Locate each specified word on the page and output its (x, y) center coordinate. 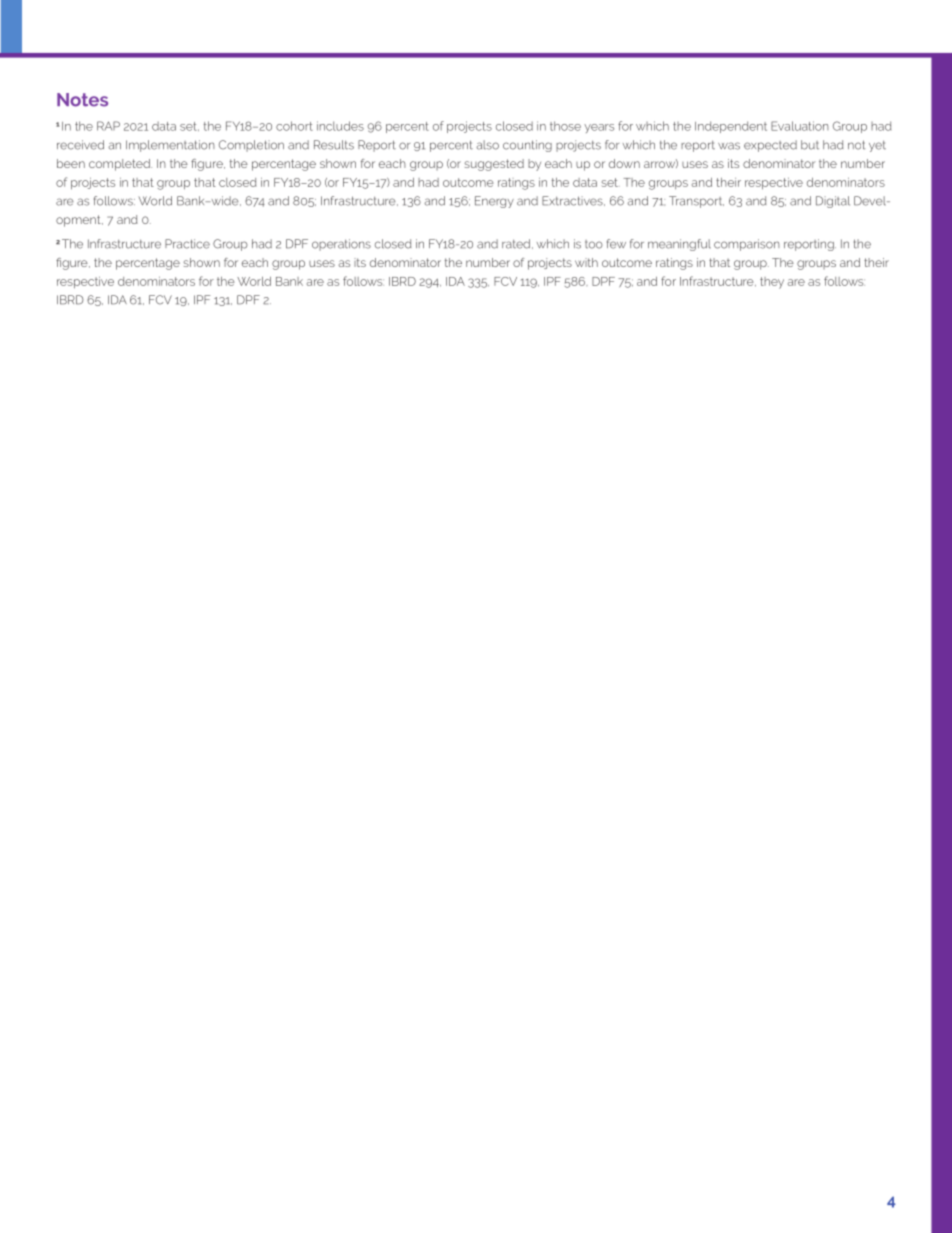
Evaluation (800, 126)
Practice (187, 244)
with (586, 262)
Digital (833, 202)
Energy (494, 202)
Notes (82, 100)
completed (120, 165)
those (565, 126)
